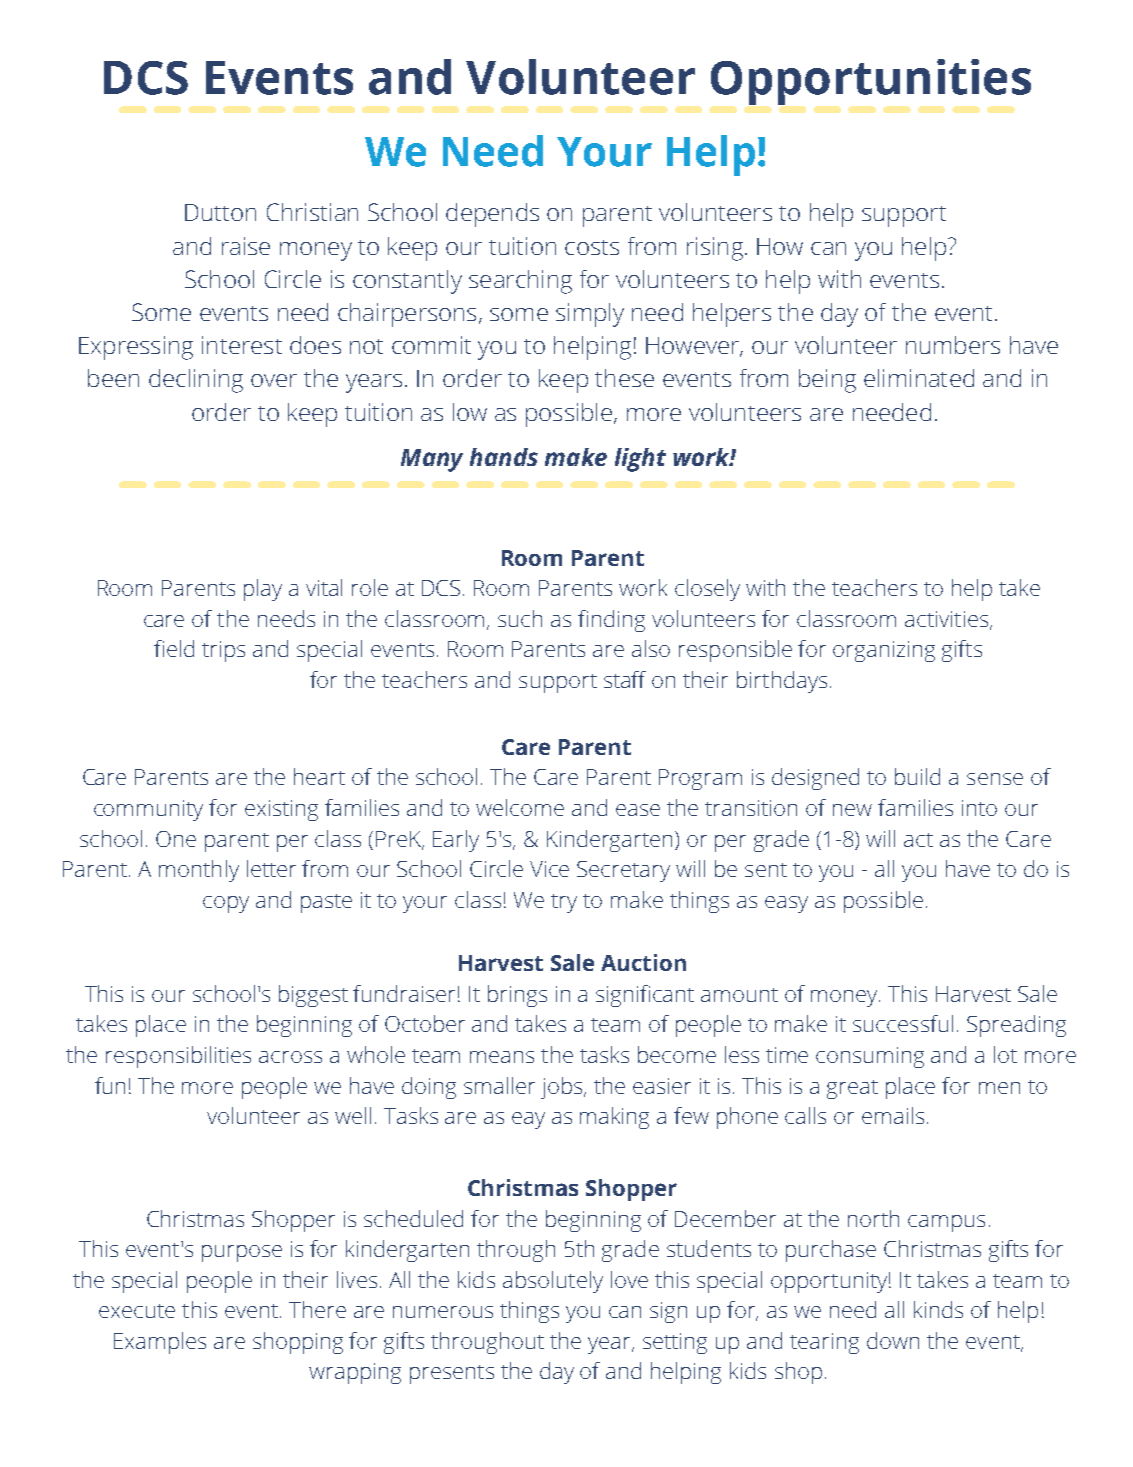 The image size is (1133, 1467). I want to click on absolutely, so click(553, 1282).
